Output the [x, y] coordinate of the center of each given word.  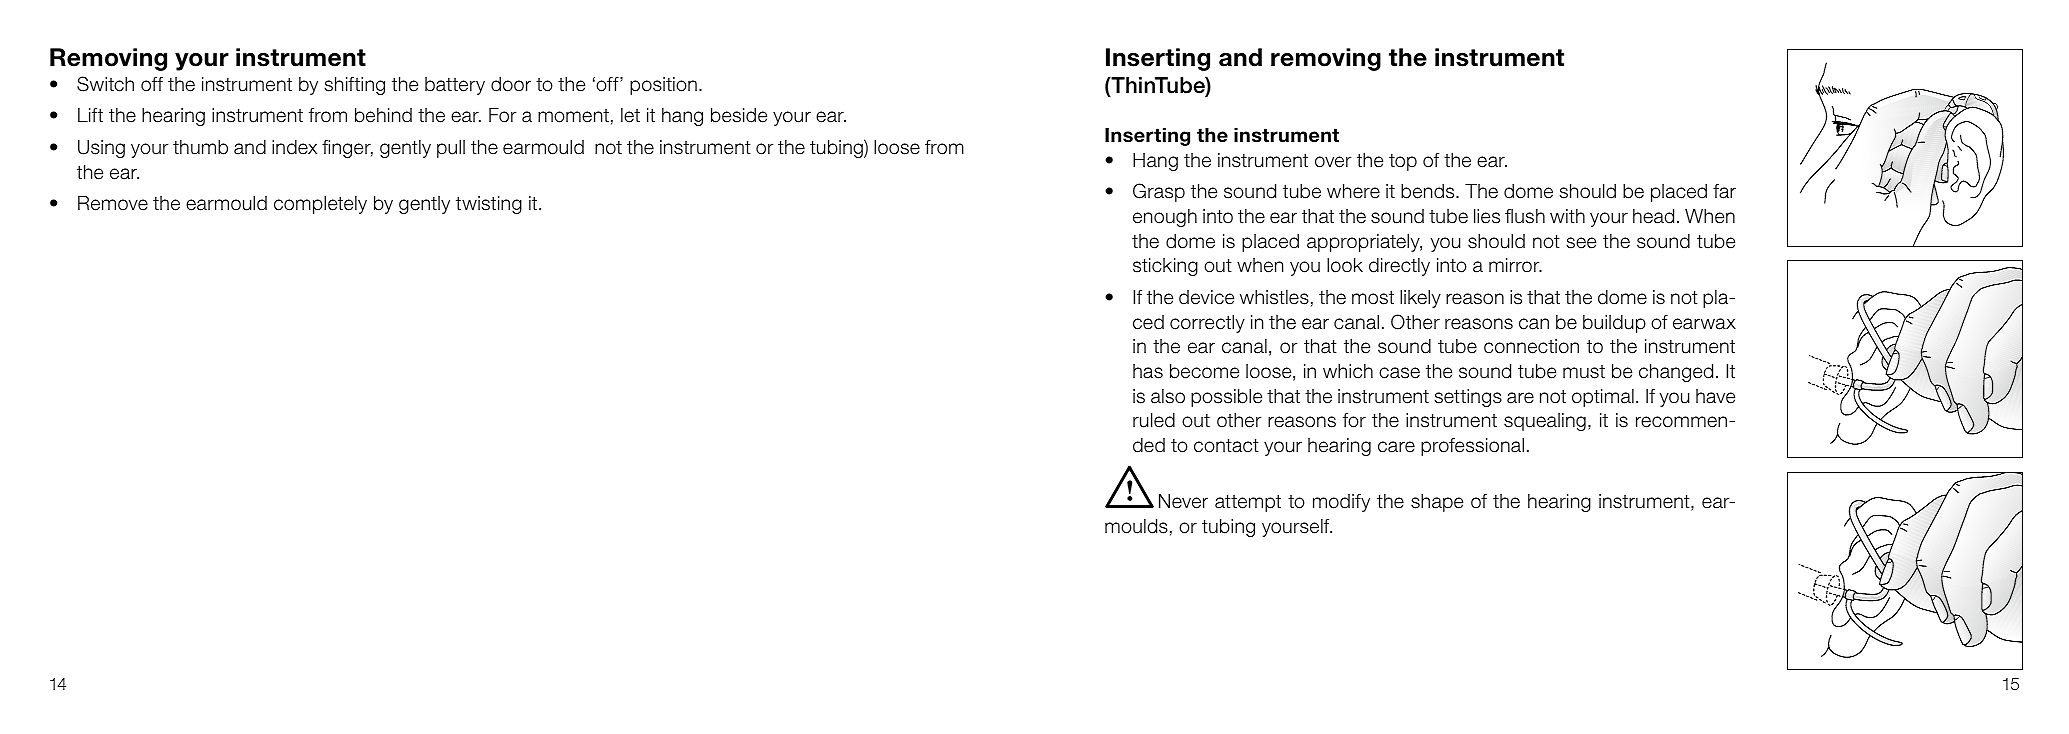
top [1403, 162]
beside [739, 115]
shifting [355, 86]
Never [1183, 501]
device [1206, 297]
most [1373, 297]
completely [320, 205]
